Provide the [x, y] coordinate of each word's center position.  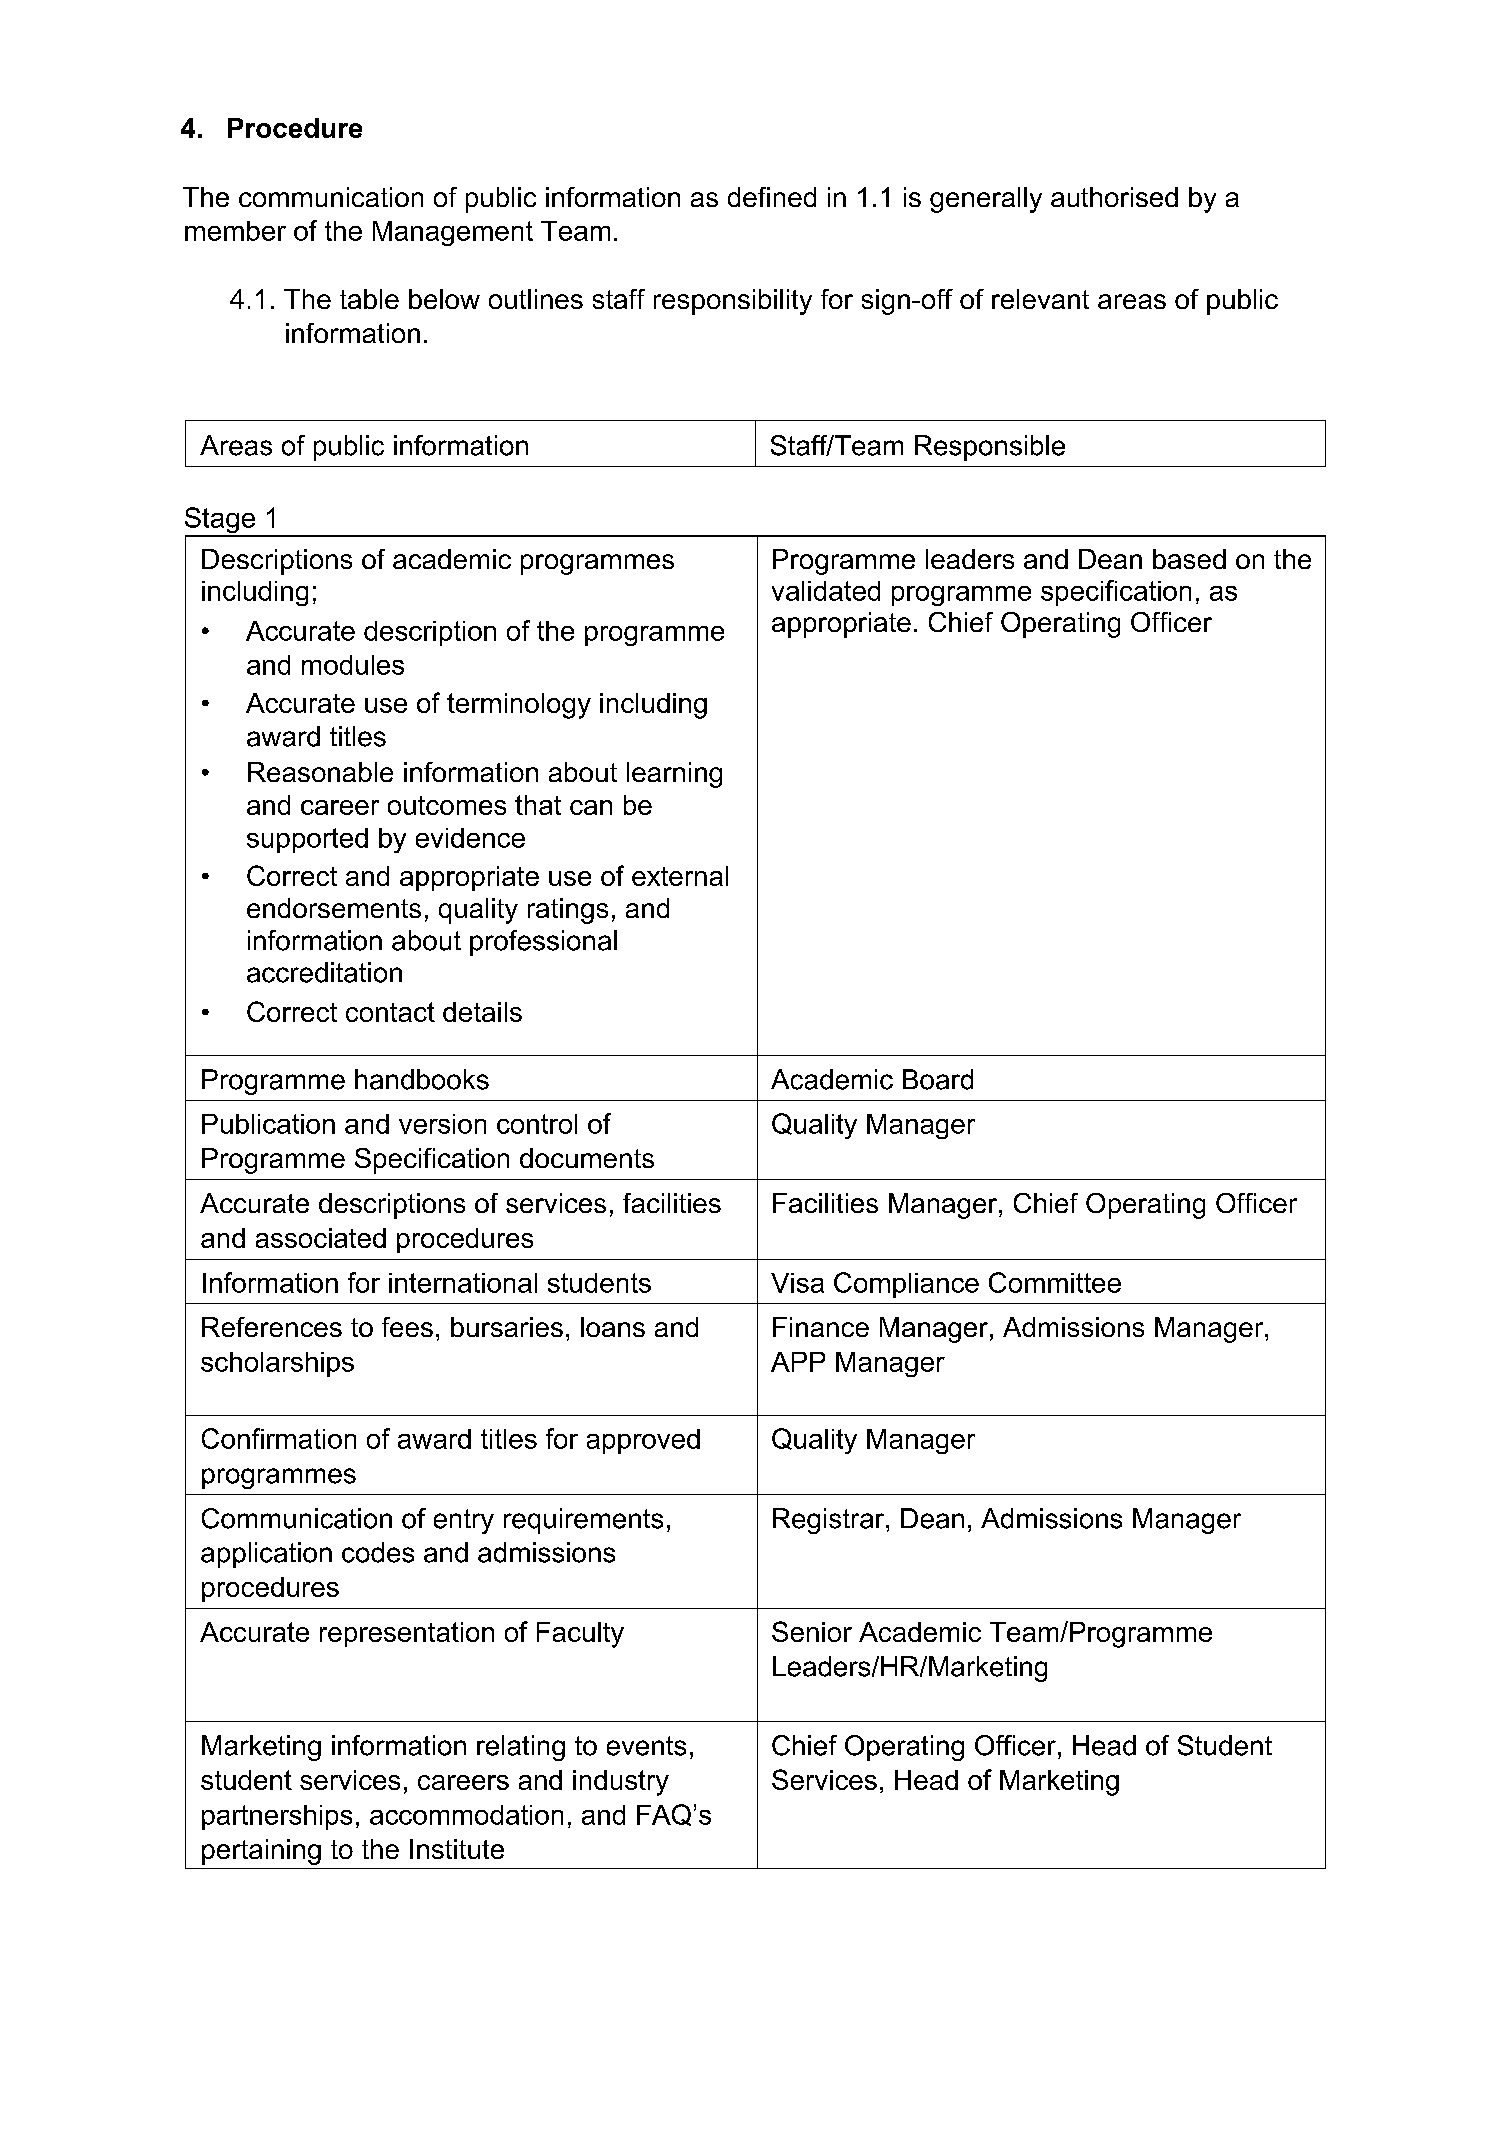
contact [390, 1012]
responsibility [733, 302]
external [680, 876]
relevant [1040, 299]
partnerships [277, 1817]
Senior [812, 1631]
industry [621, 1783]
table [369, 299]
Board [938, 1079]
